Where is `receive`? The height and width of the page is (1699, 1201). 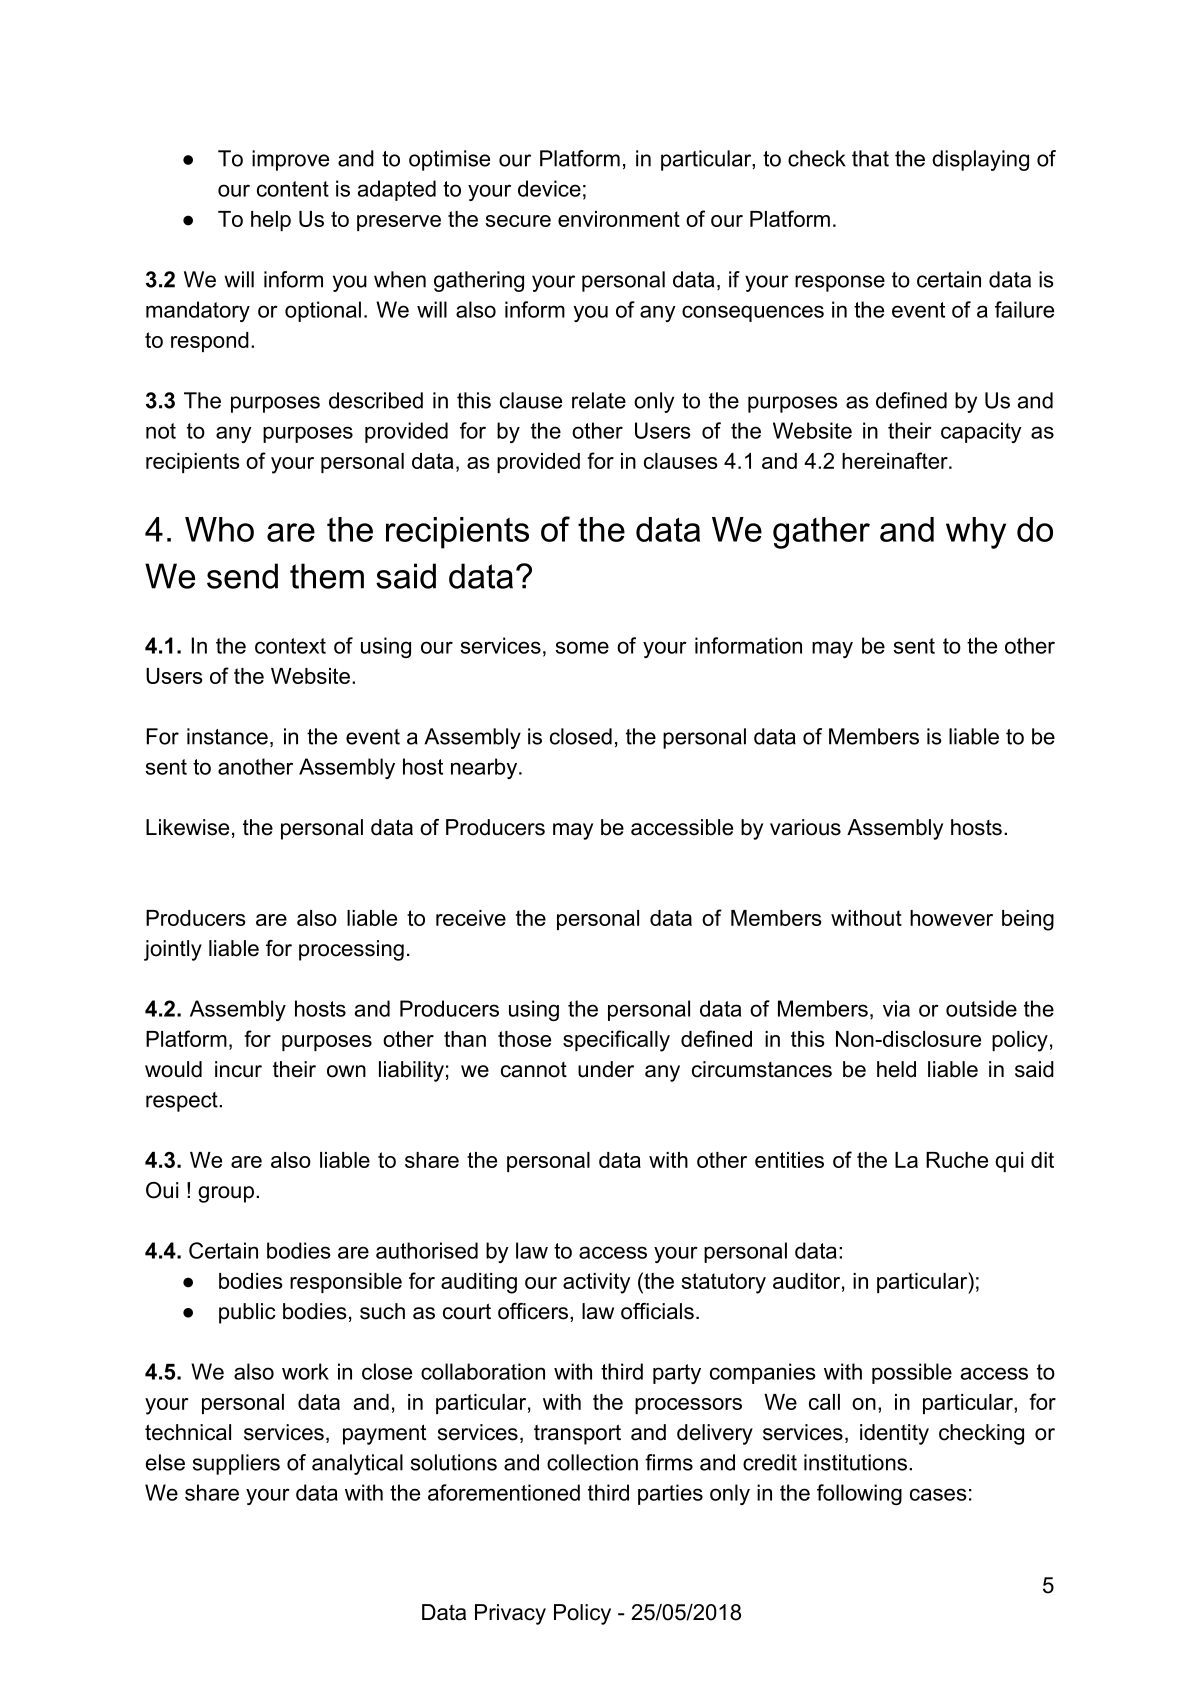
receive is located at coordinates (471, 918).
